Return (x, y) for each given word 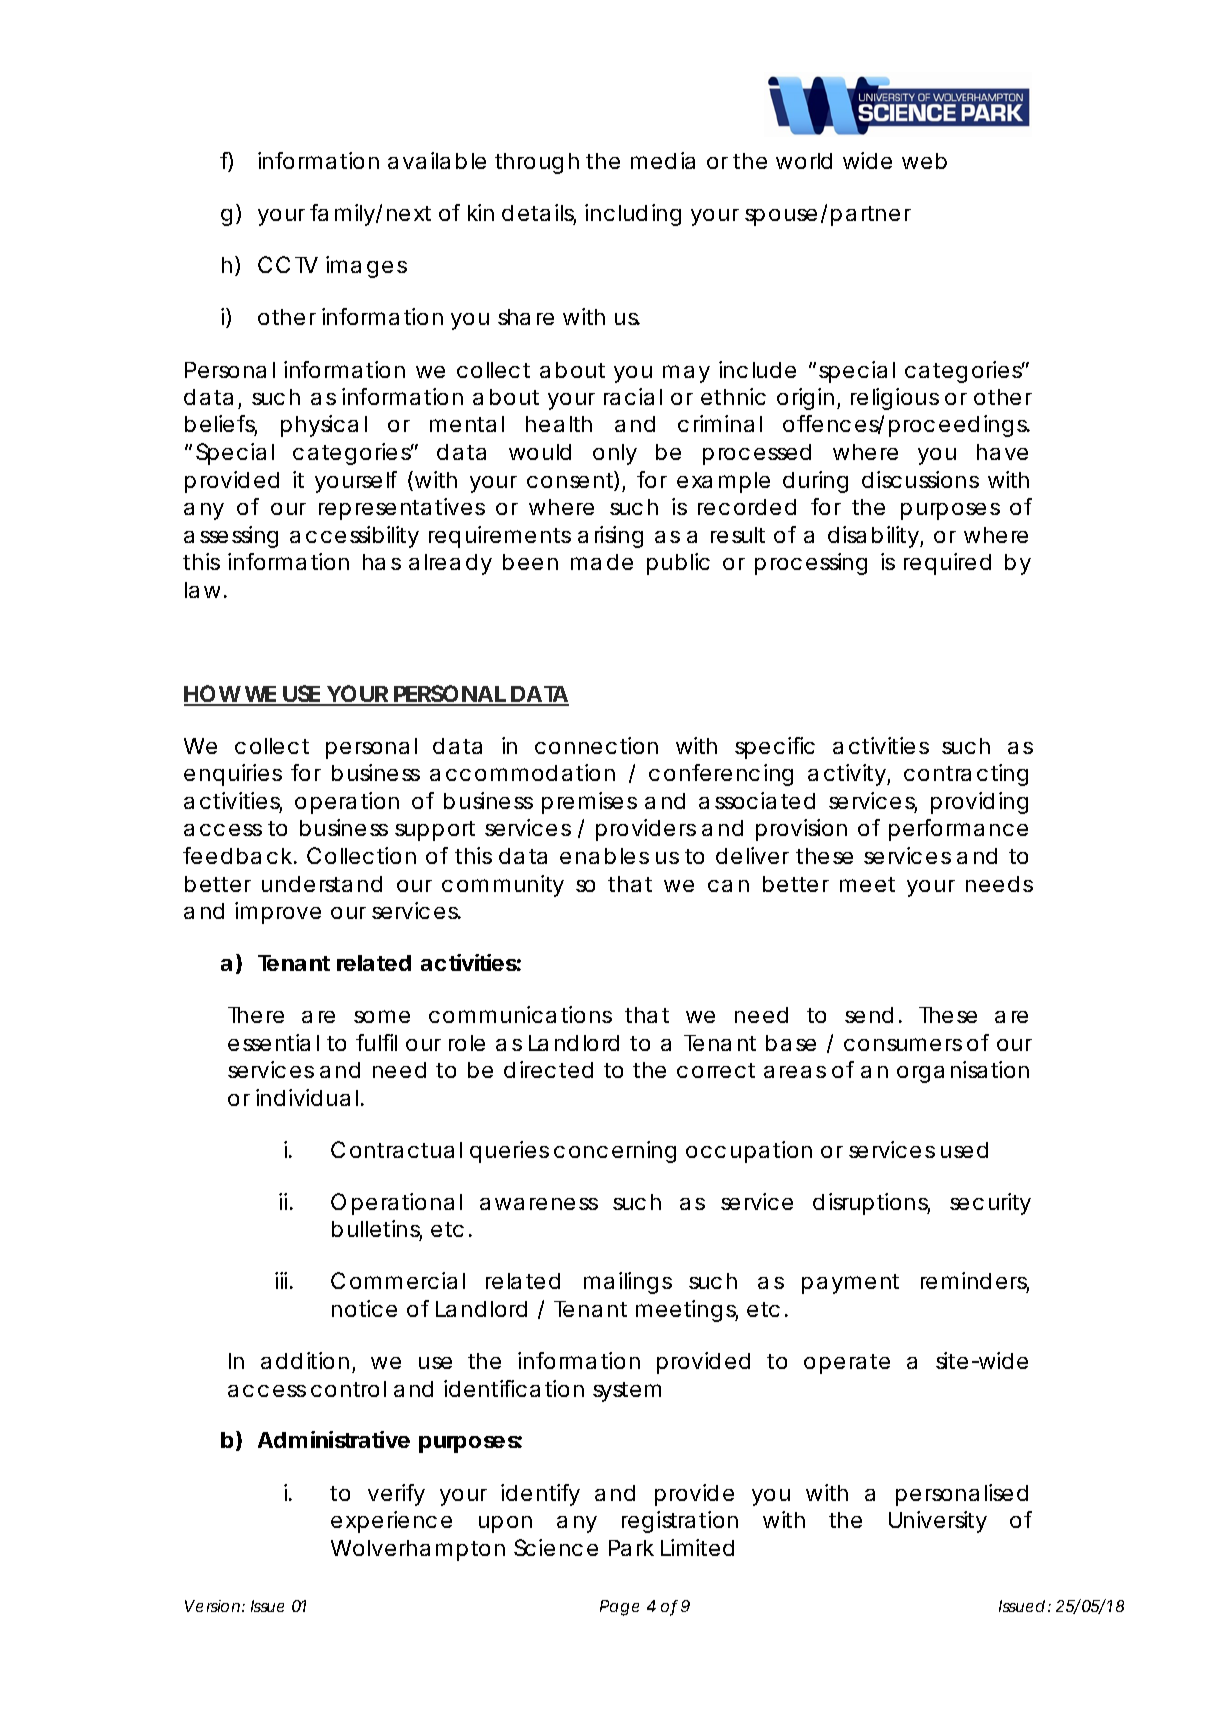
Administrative (334, 1439)
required (947, 564)
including (633, 215)
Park (631, 1548)
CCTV (288, 264)
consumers (903, 1044)
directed (548, 1069)
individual (307, 1097)
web (924, 161)
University (938, 1522)
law (206, 590)
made (602, 562)
